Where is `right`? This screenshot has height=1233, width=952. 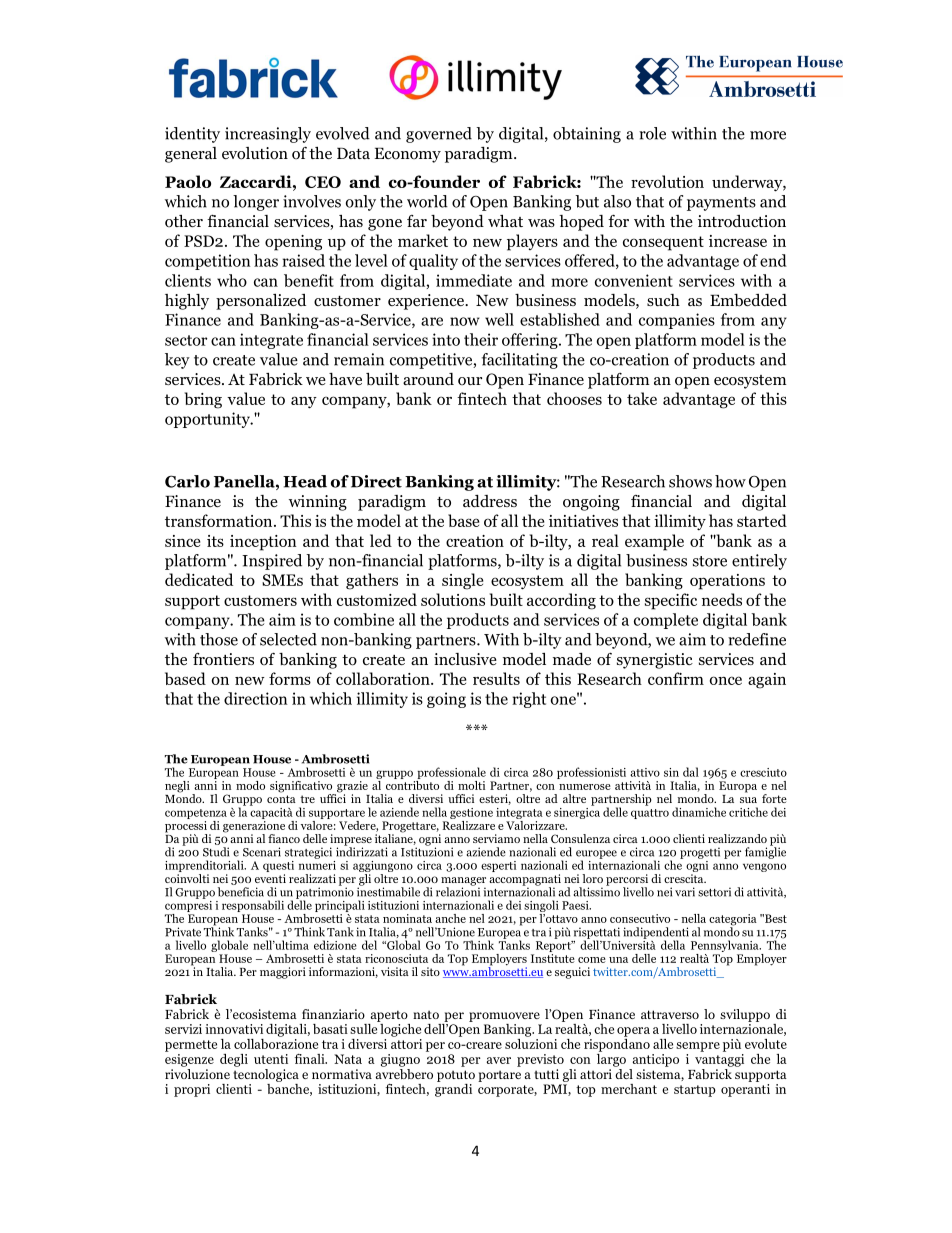
right is located at coordinates (529, 700).
